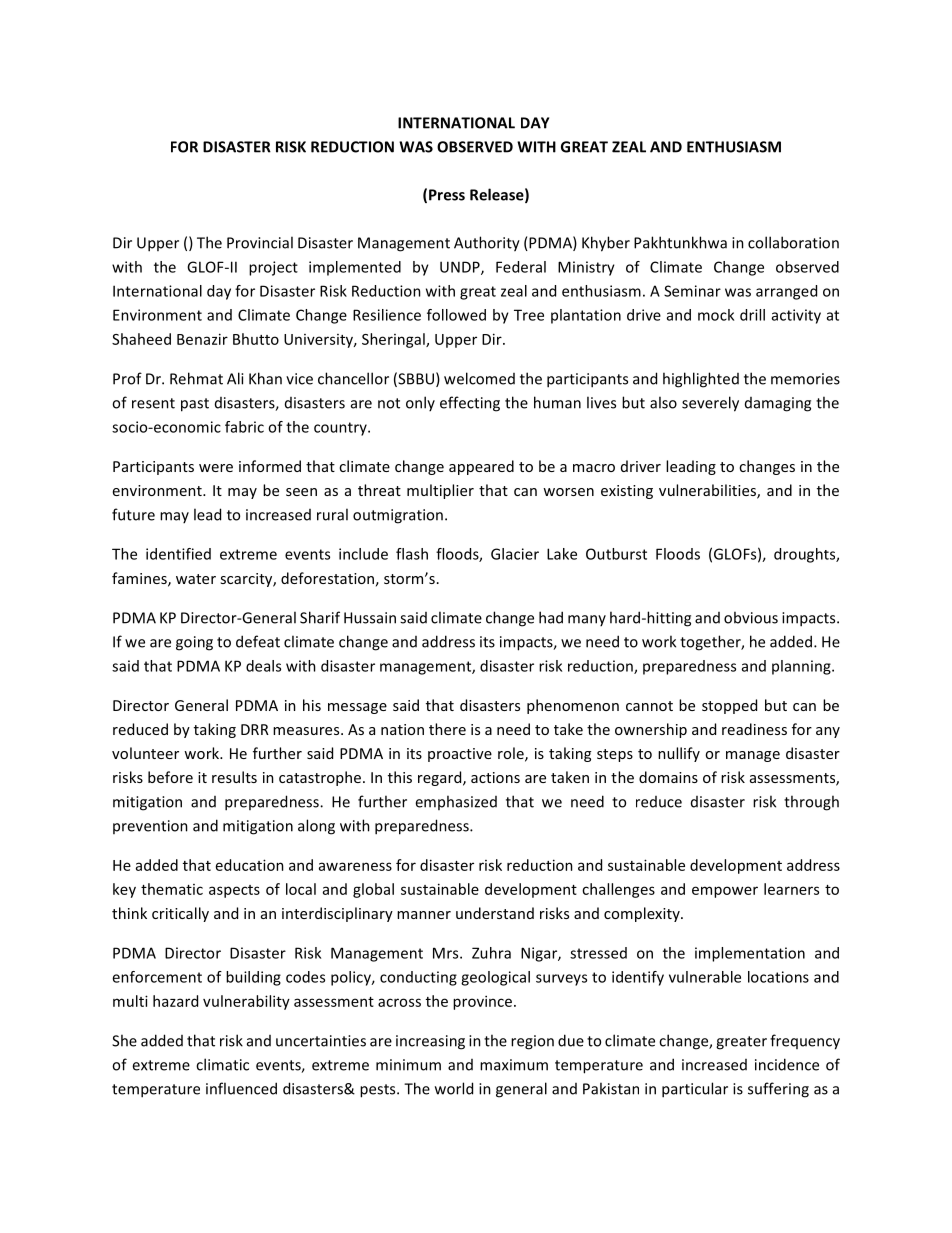 The image size is (952, 1233). What do you see at coordinates (222, 1064) in the document?
I see `climatic` at bounding box center [222, 1064].
